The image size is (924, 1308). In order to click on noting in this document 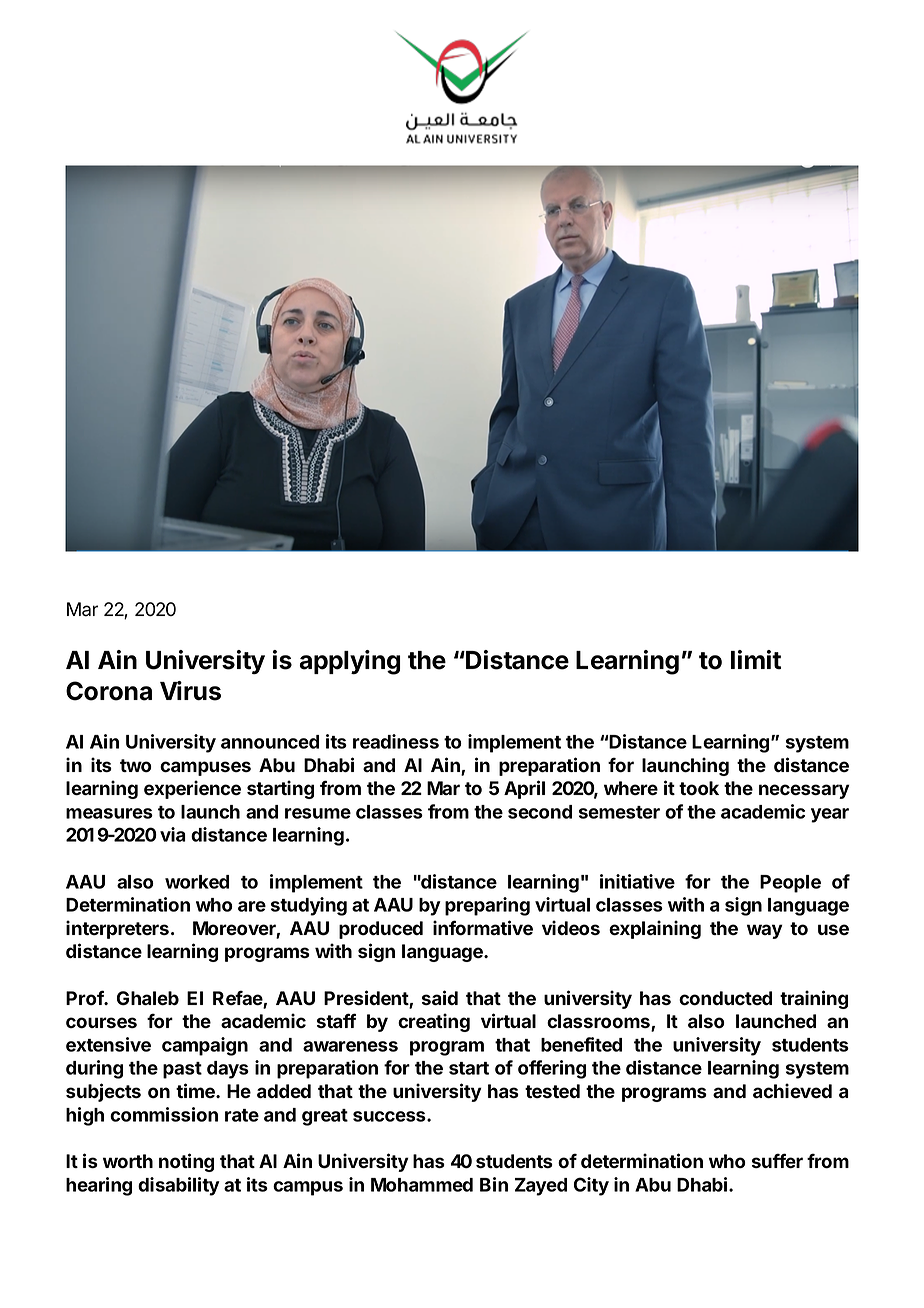, I will do `click(186, 1162)`.
